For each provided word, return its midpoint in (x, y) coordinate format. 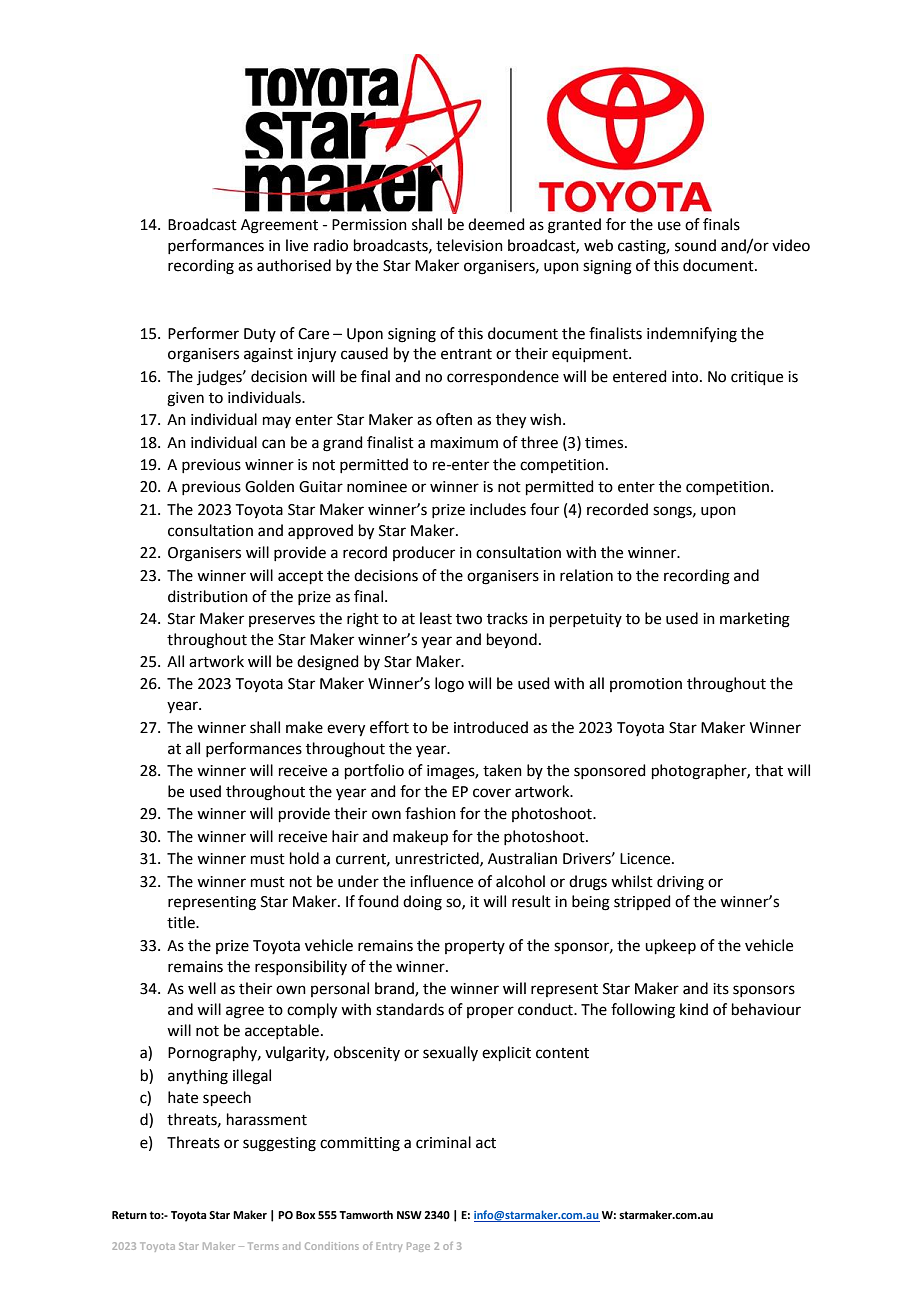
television (469, 245)
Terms (263, 1246)
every (346, 730)
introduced (491, 727)
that (769, 770)
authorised (294, 265)
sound (695, 245)
